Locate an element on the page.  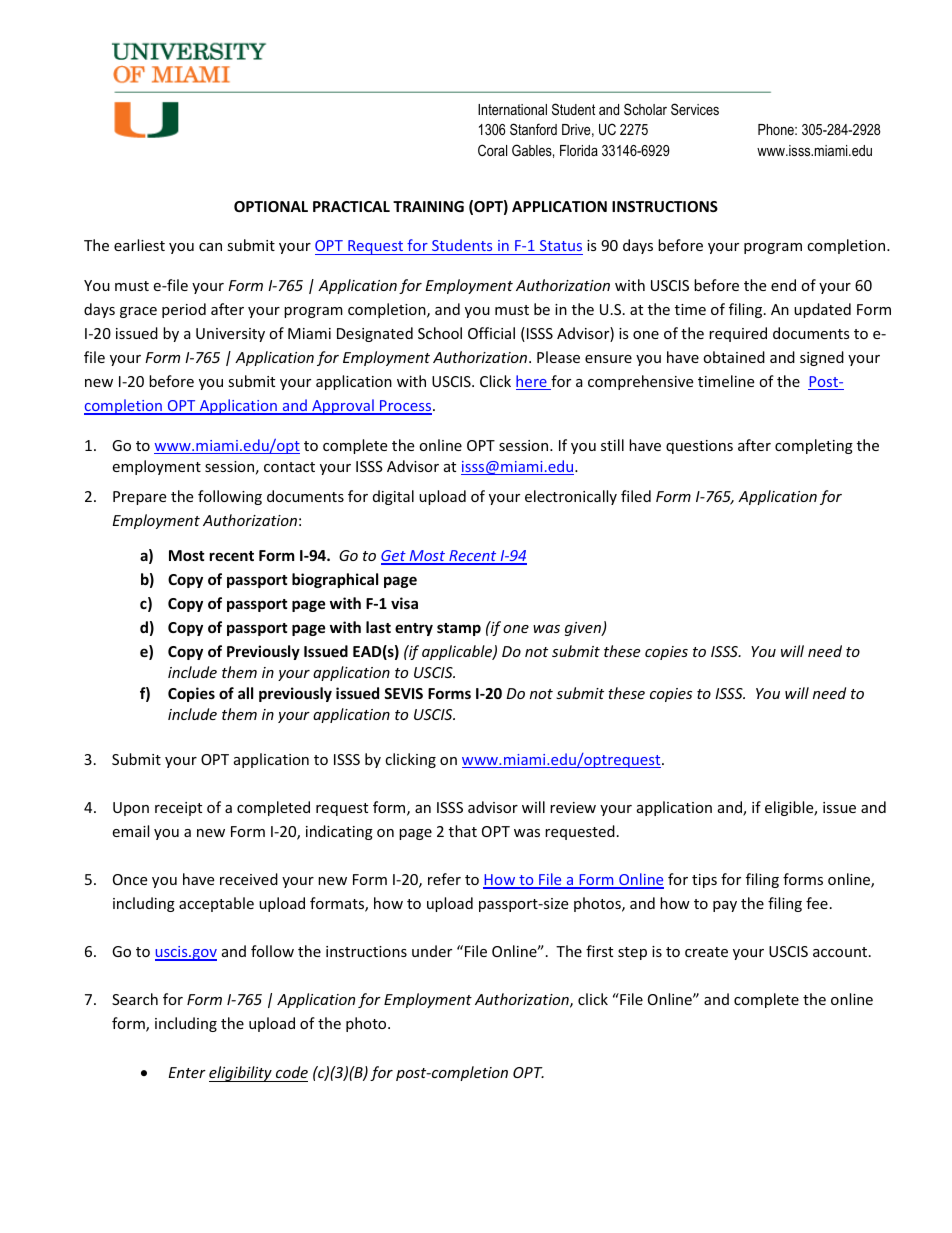
OPTIONAL is located at coordinates (271, 206).
